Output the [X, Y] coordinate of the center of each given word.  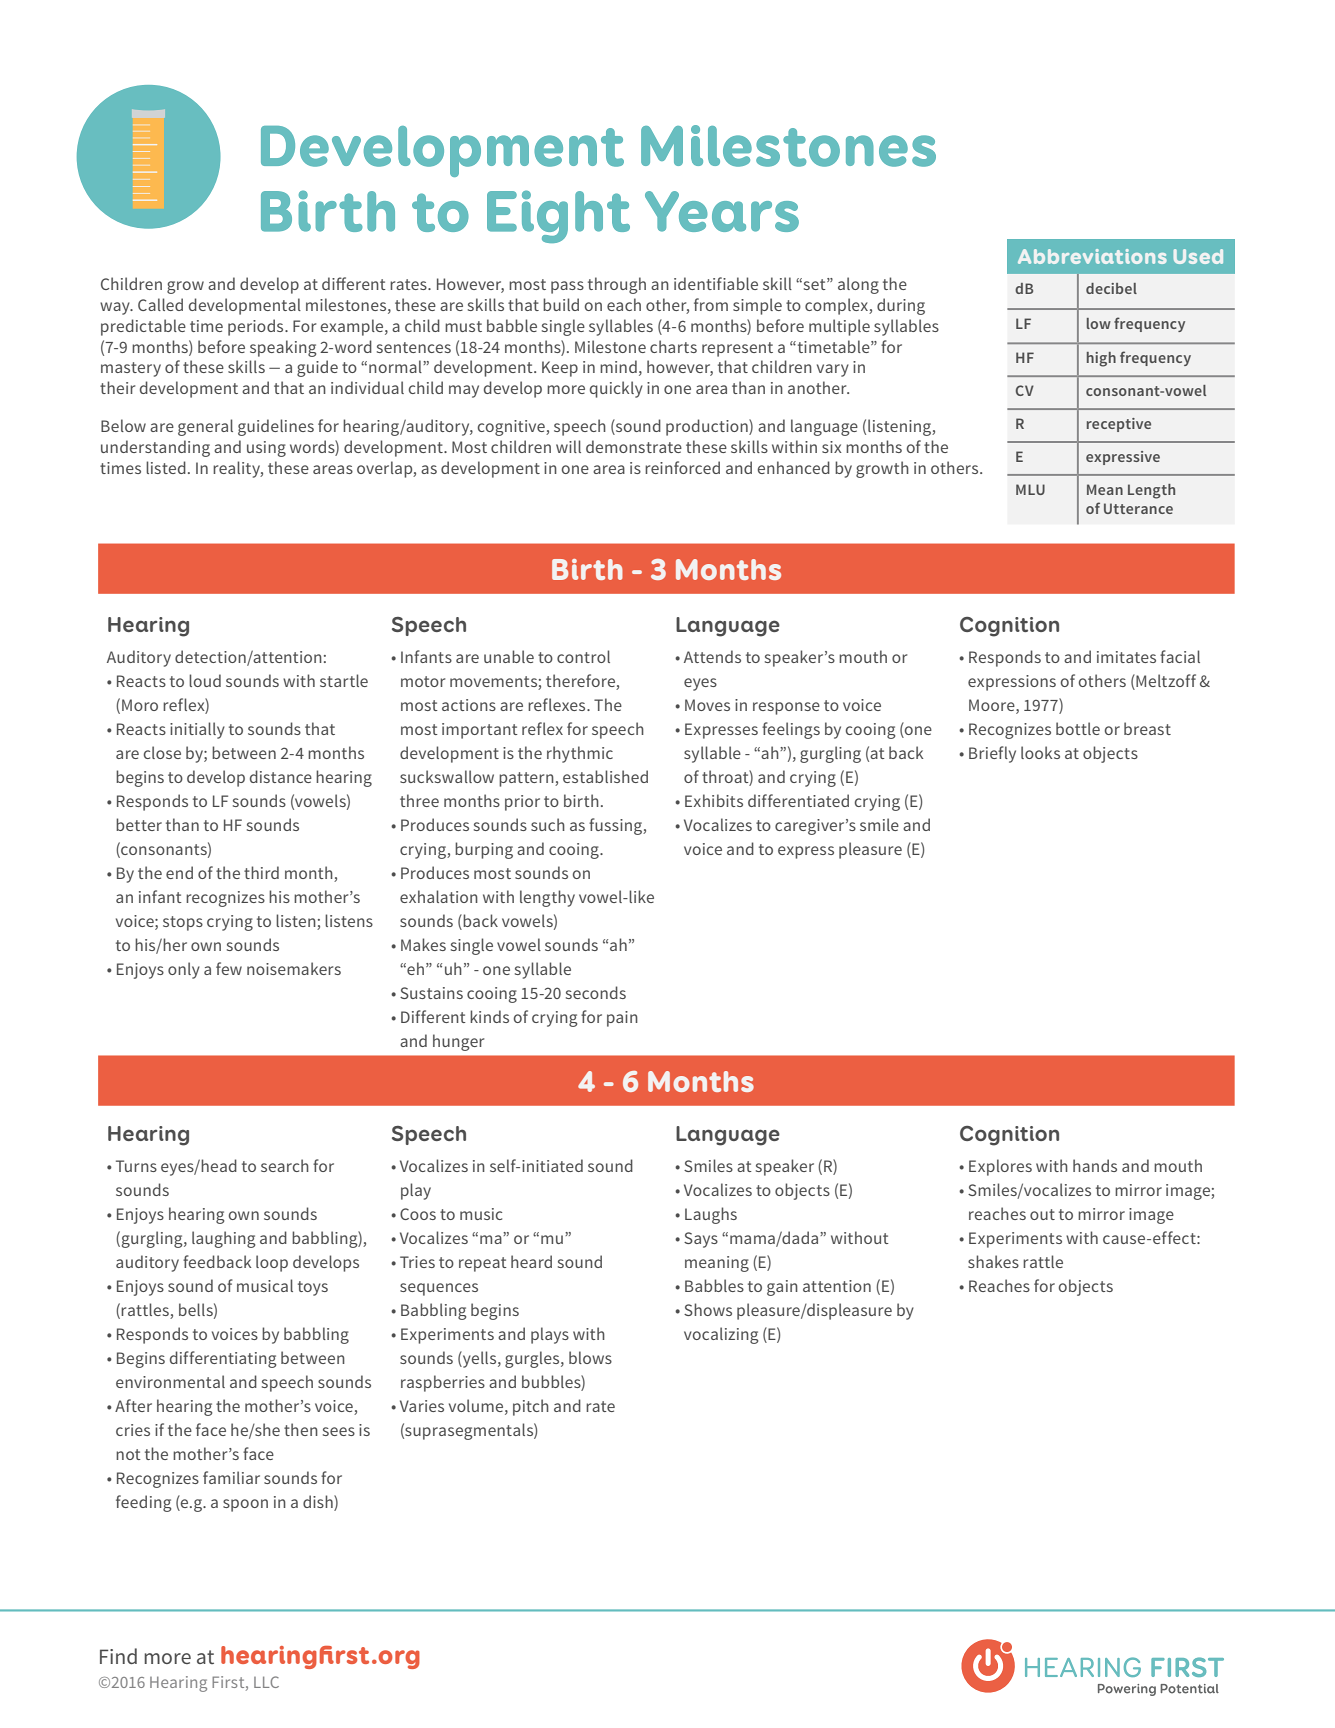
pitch [531, 1407]
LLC [266, 1682]
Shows [708, 1309]
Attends [712, 656]
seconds [596, 992]
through [617, 285]
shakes [993, 1261]
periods [257, 327]
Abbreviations [1092, 256]
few [229, 968]
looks [1040, 752]
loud [205, 680]
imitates [1126, 657]
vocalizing [721, 1335]
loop [272, 1263]
